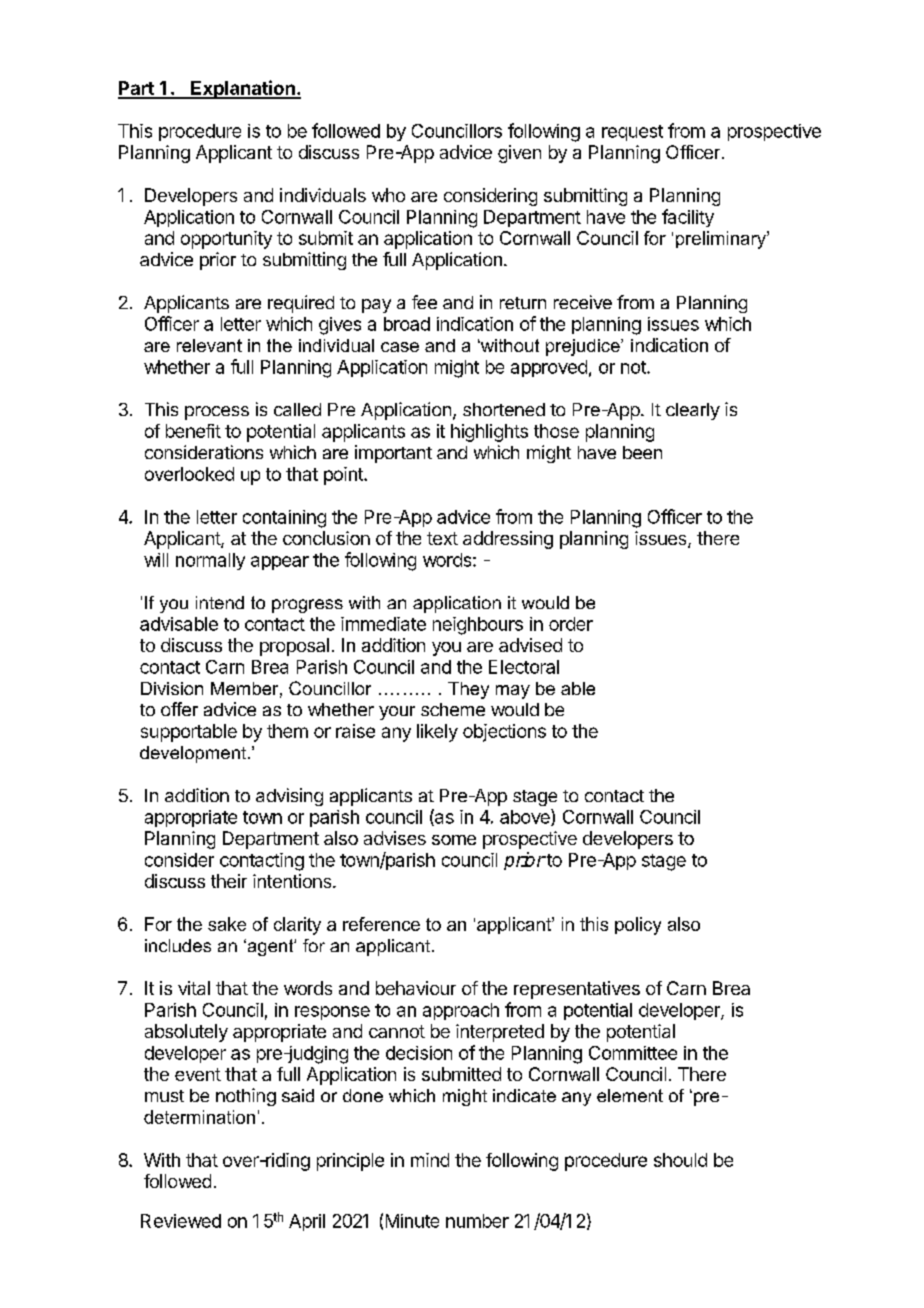  Describe the element at coordinates (632, 133) in the page. I see `request` at that location.
